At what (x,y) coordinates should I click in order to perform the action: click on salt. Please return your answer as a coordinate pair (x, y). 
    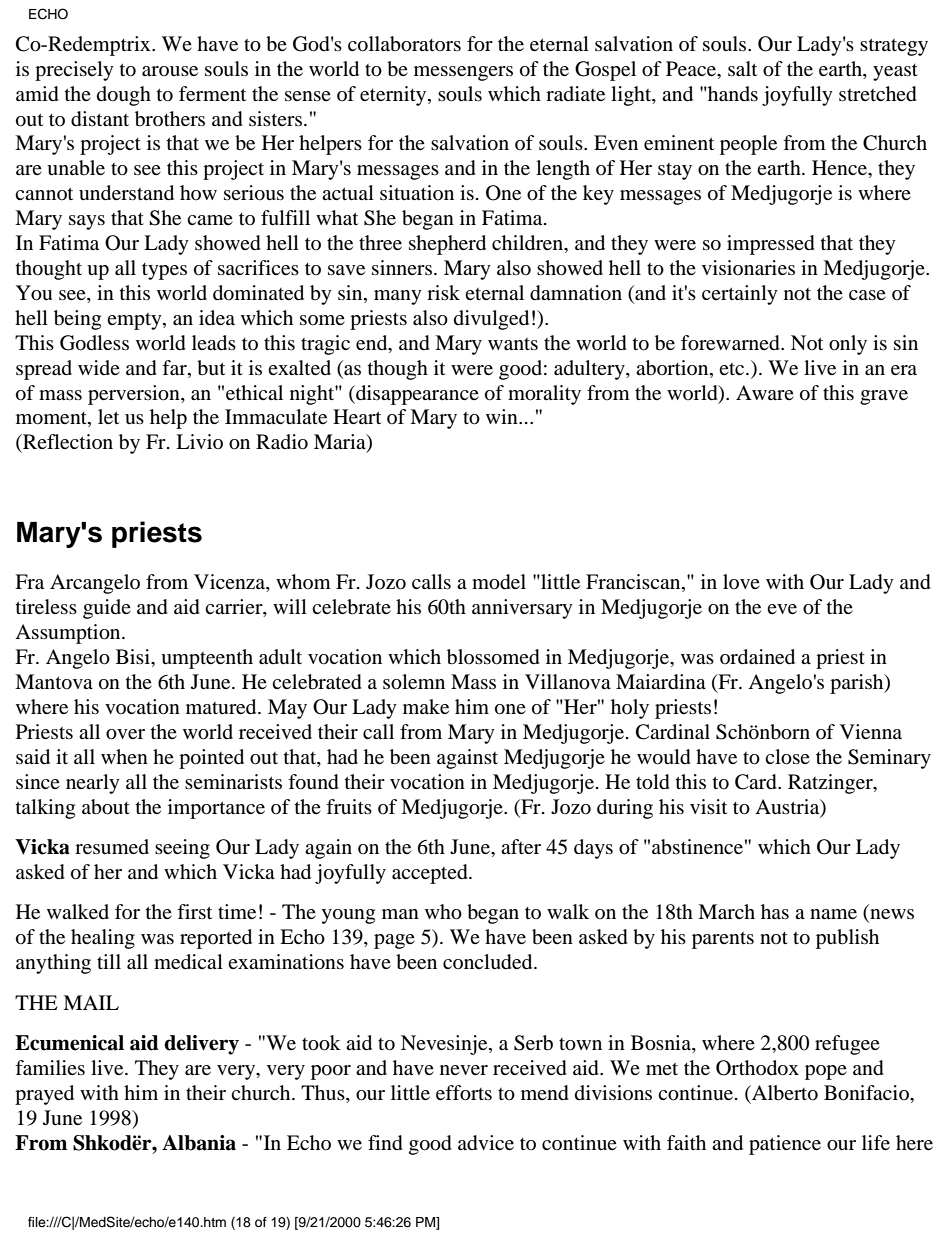
    Looking at the image, I should click on (742, 69).
